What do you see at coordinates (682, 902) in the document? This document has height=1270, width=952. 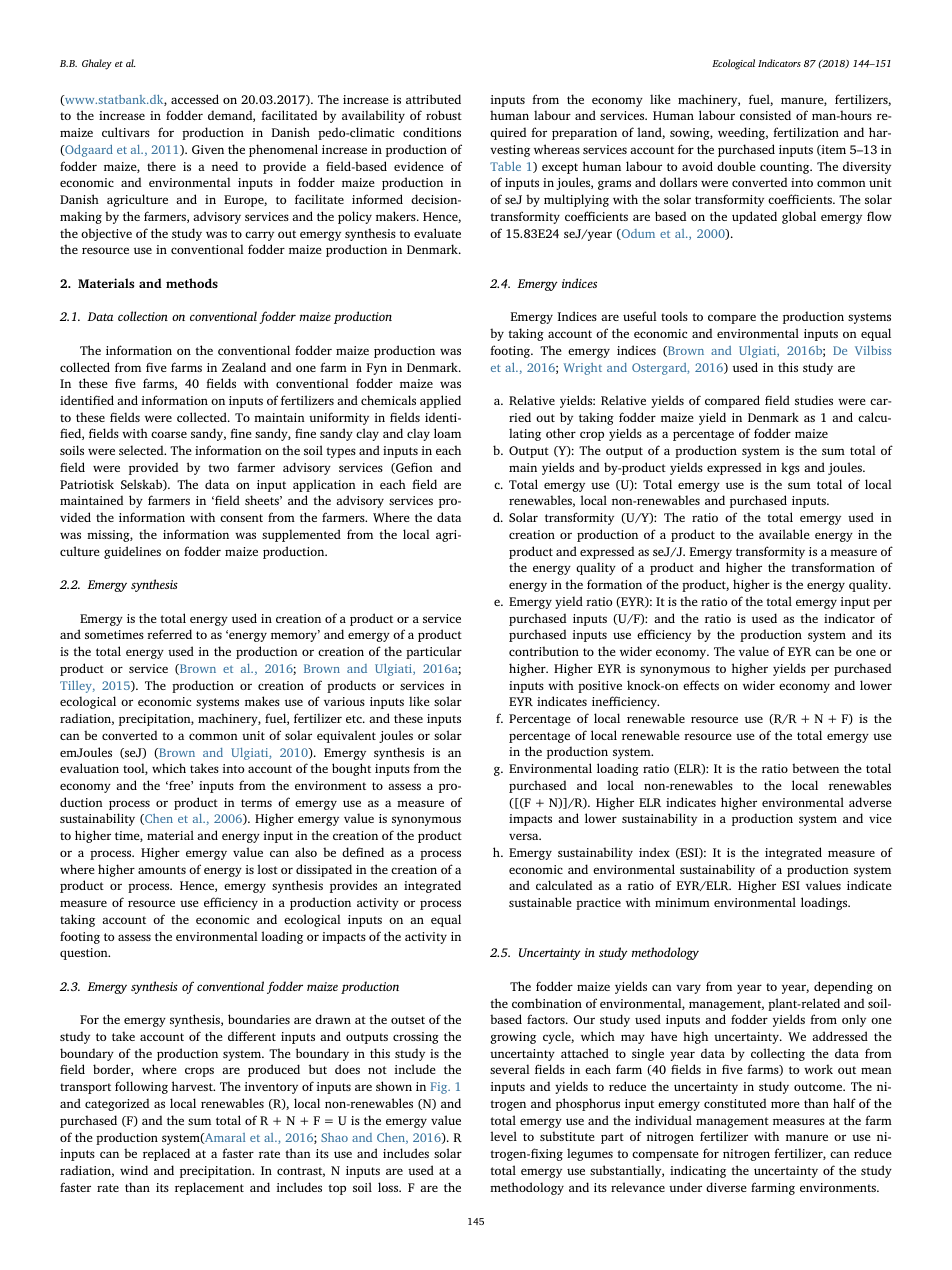 I see `minimum` at bounding box center [682, 902].
